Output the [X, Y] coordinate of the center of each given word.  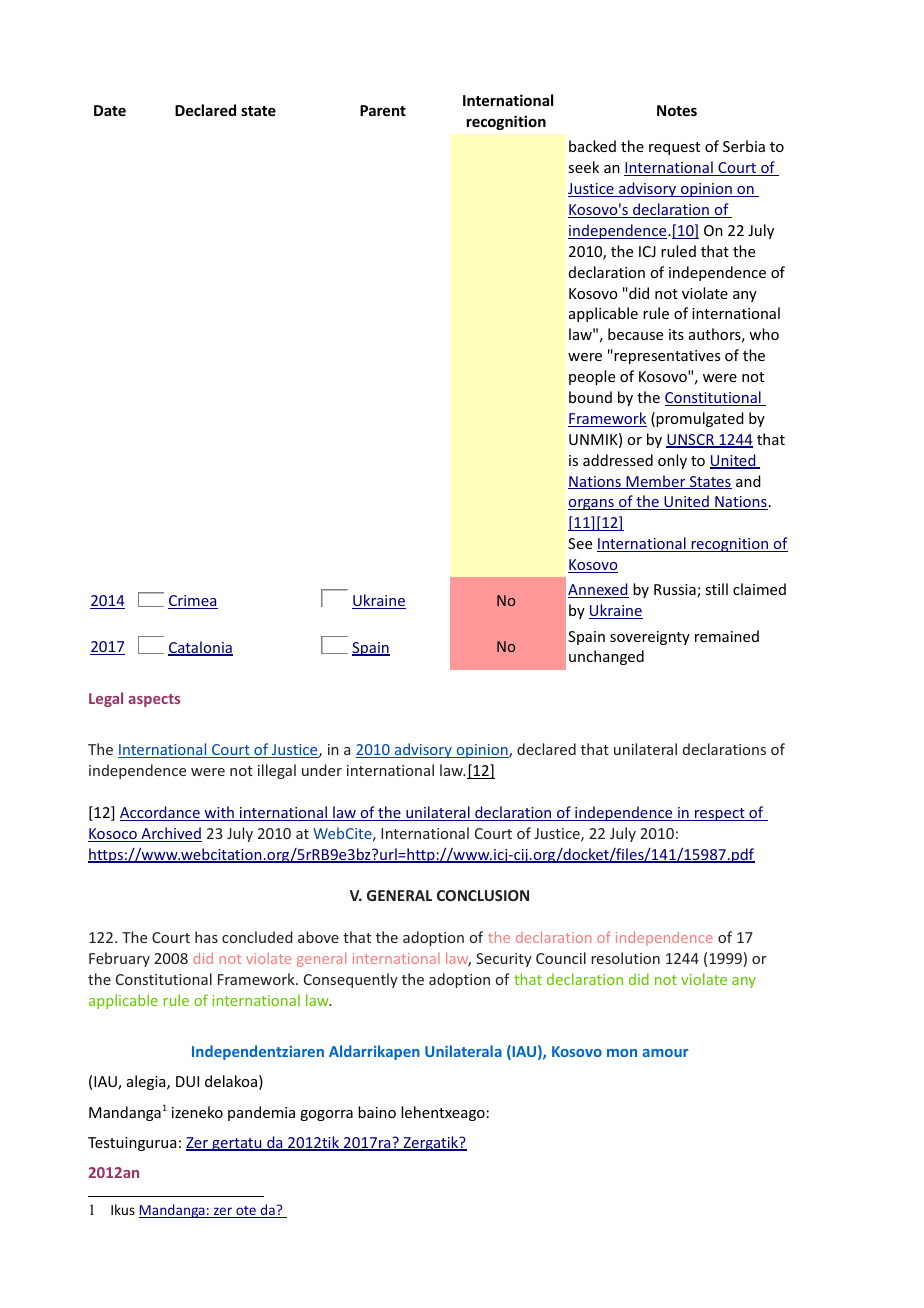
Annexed [598, 590]
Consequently [351, 980]
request [674, 148]
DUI [187, 1081]
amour [665, 1053]
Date [110, 110]
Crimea [193, 602]
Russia [676, 591]
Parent [383, 110]
